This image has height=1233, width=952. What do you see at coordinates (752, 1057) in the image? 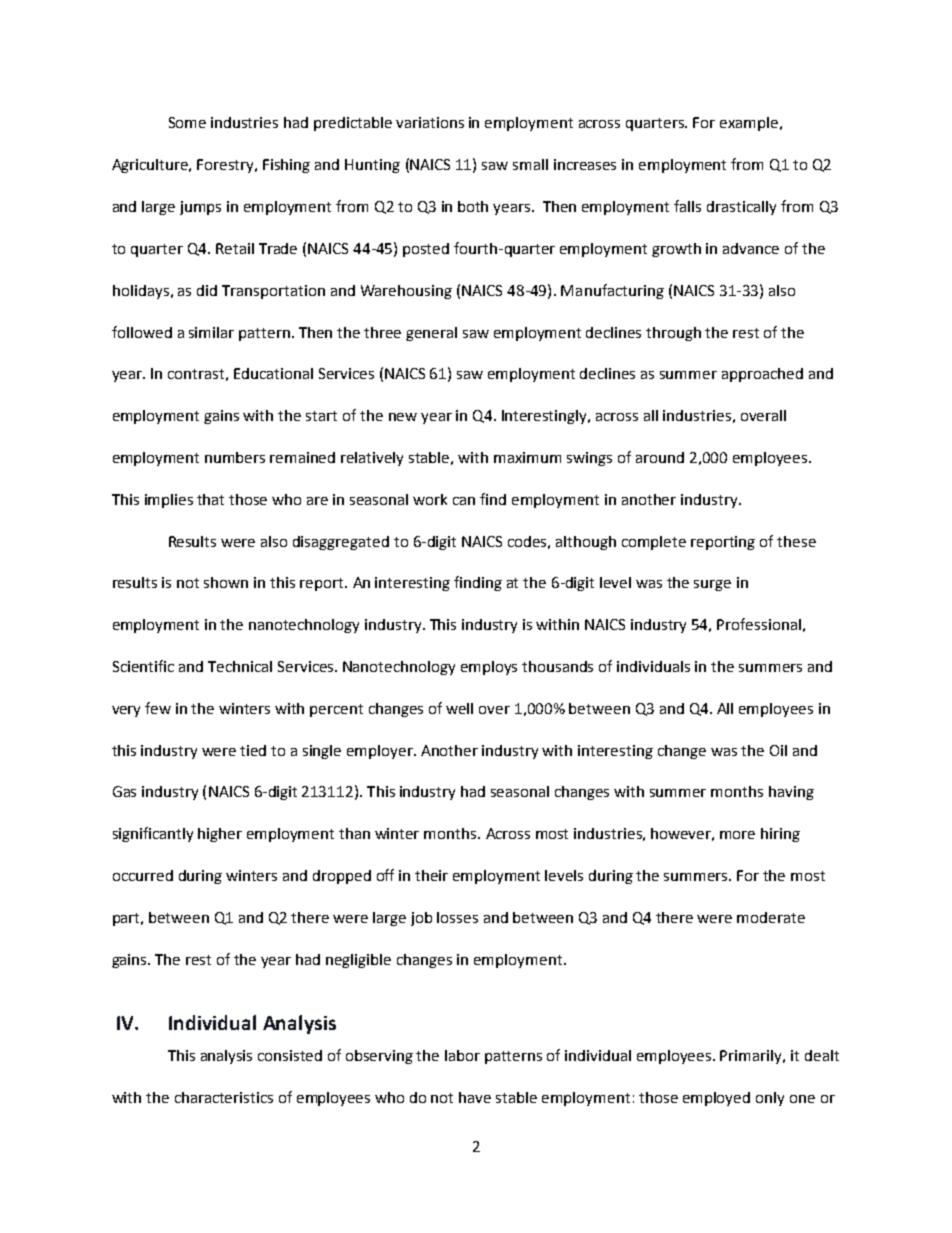
I see `Primarily` at bounding box center [752, 1057].
